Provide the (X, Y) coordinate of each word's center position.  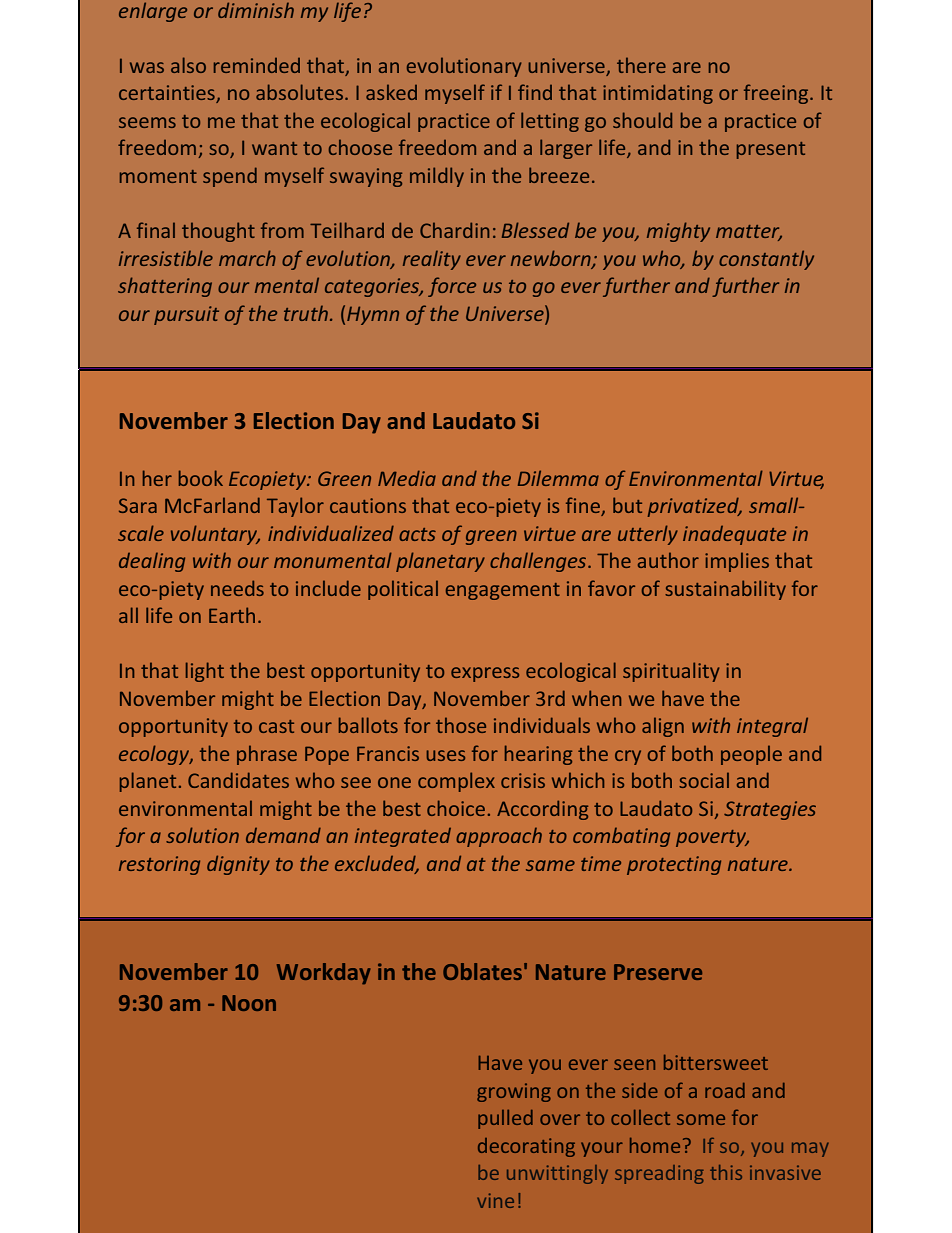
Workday (324, 973)
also (188, 65)
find (535, 92)
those (461, 725)
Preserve (658, 972)
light (205, 672)
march (247, 258)
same (550, 865)
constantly (766, 260)
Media (407, 478)
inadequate (734, 535)
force (452, 287)
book (201, 478)
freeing (777, 94)
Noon (249, 1003)
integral (772, 727)
